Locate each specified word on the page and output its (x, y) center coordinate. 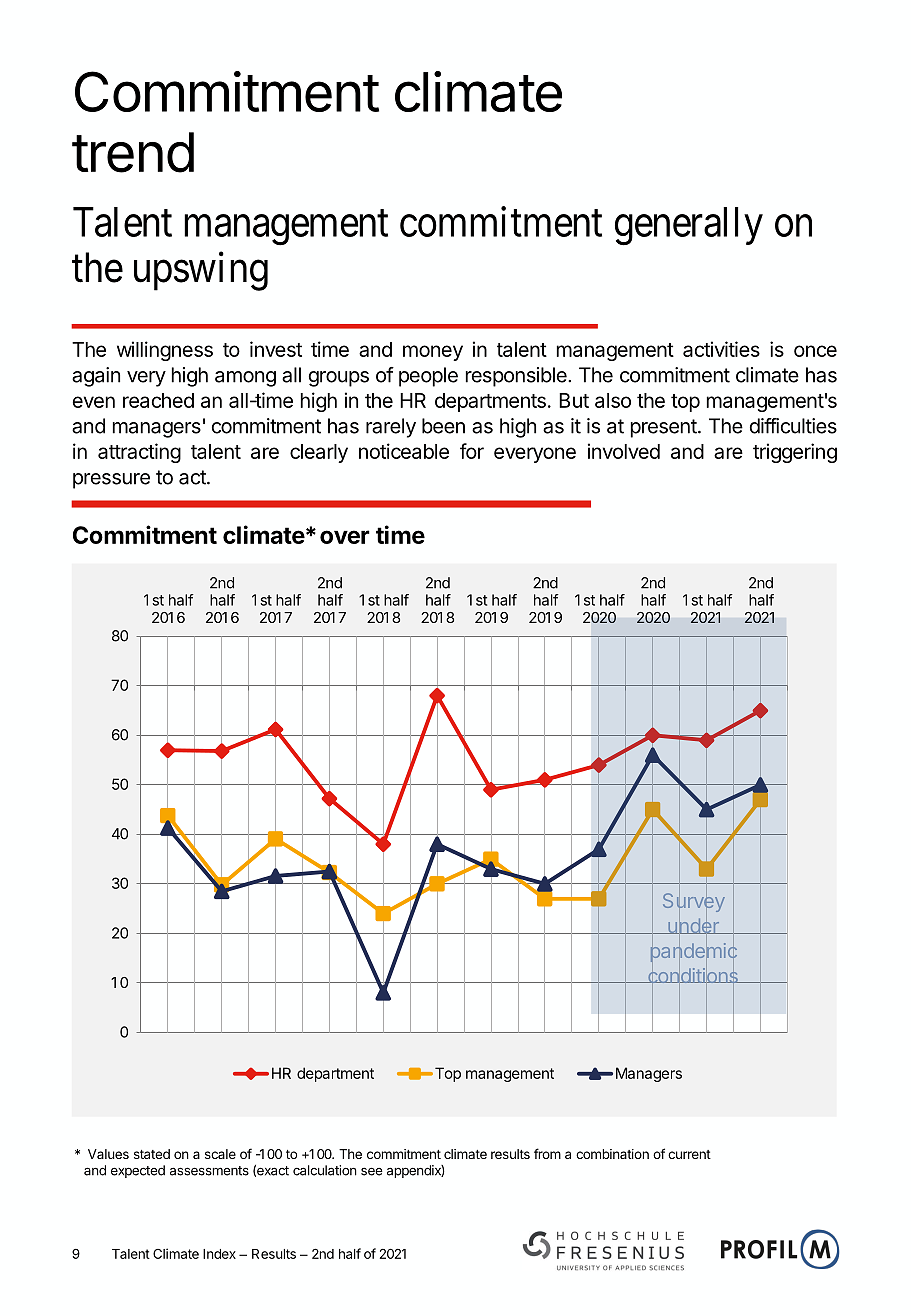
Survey (694, 903)
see (372, 1171)
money (433, 353)
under (693, 926)
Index (219, 1254)
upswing (201, 271)
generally (689, 226)
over (345, 537)
